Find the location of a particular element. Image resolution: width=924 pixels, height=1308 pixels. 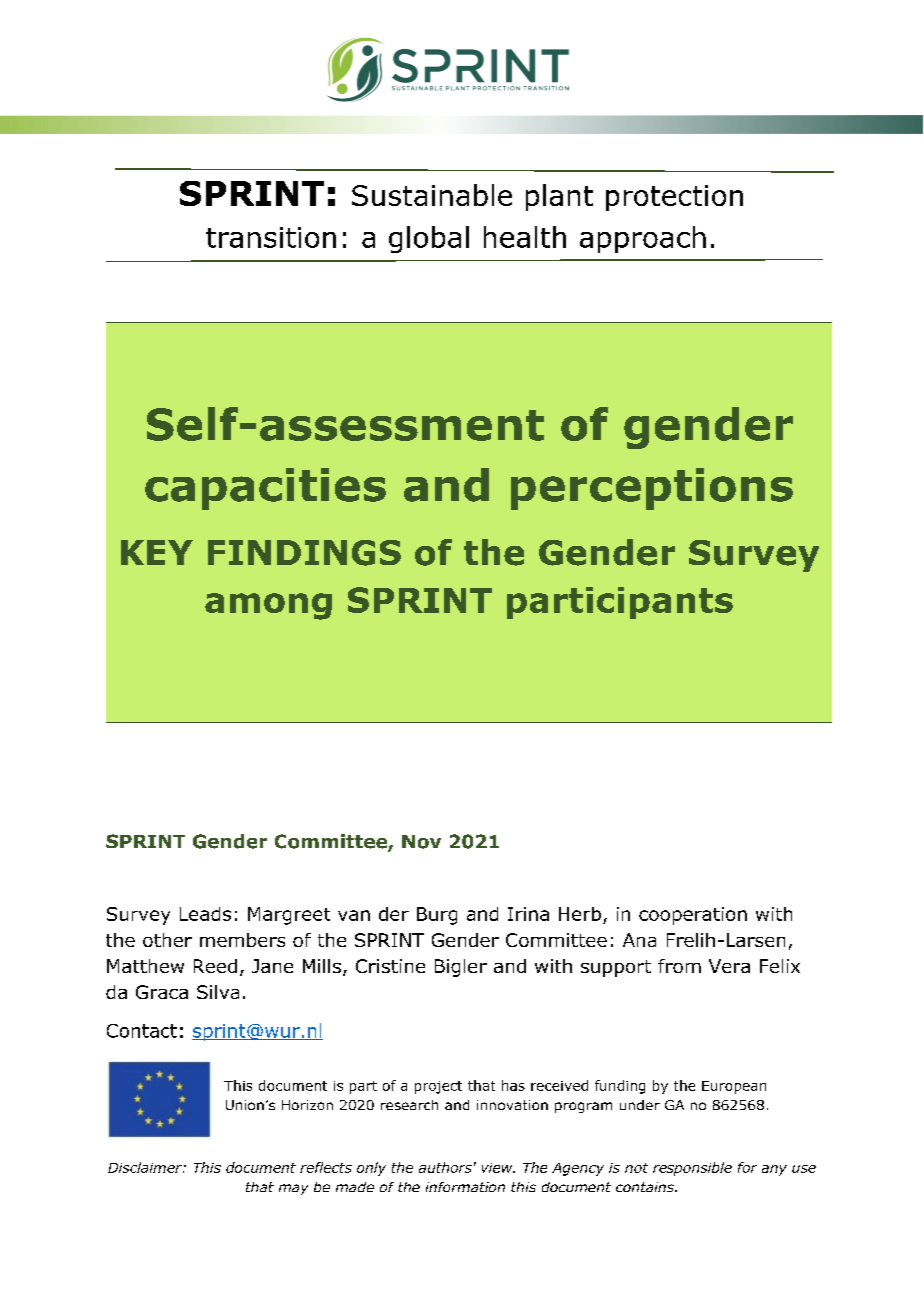

Burg is located at coordinates (437, 916).
